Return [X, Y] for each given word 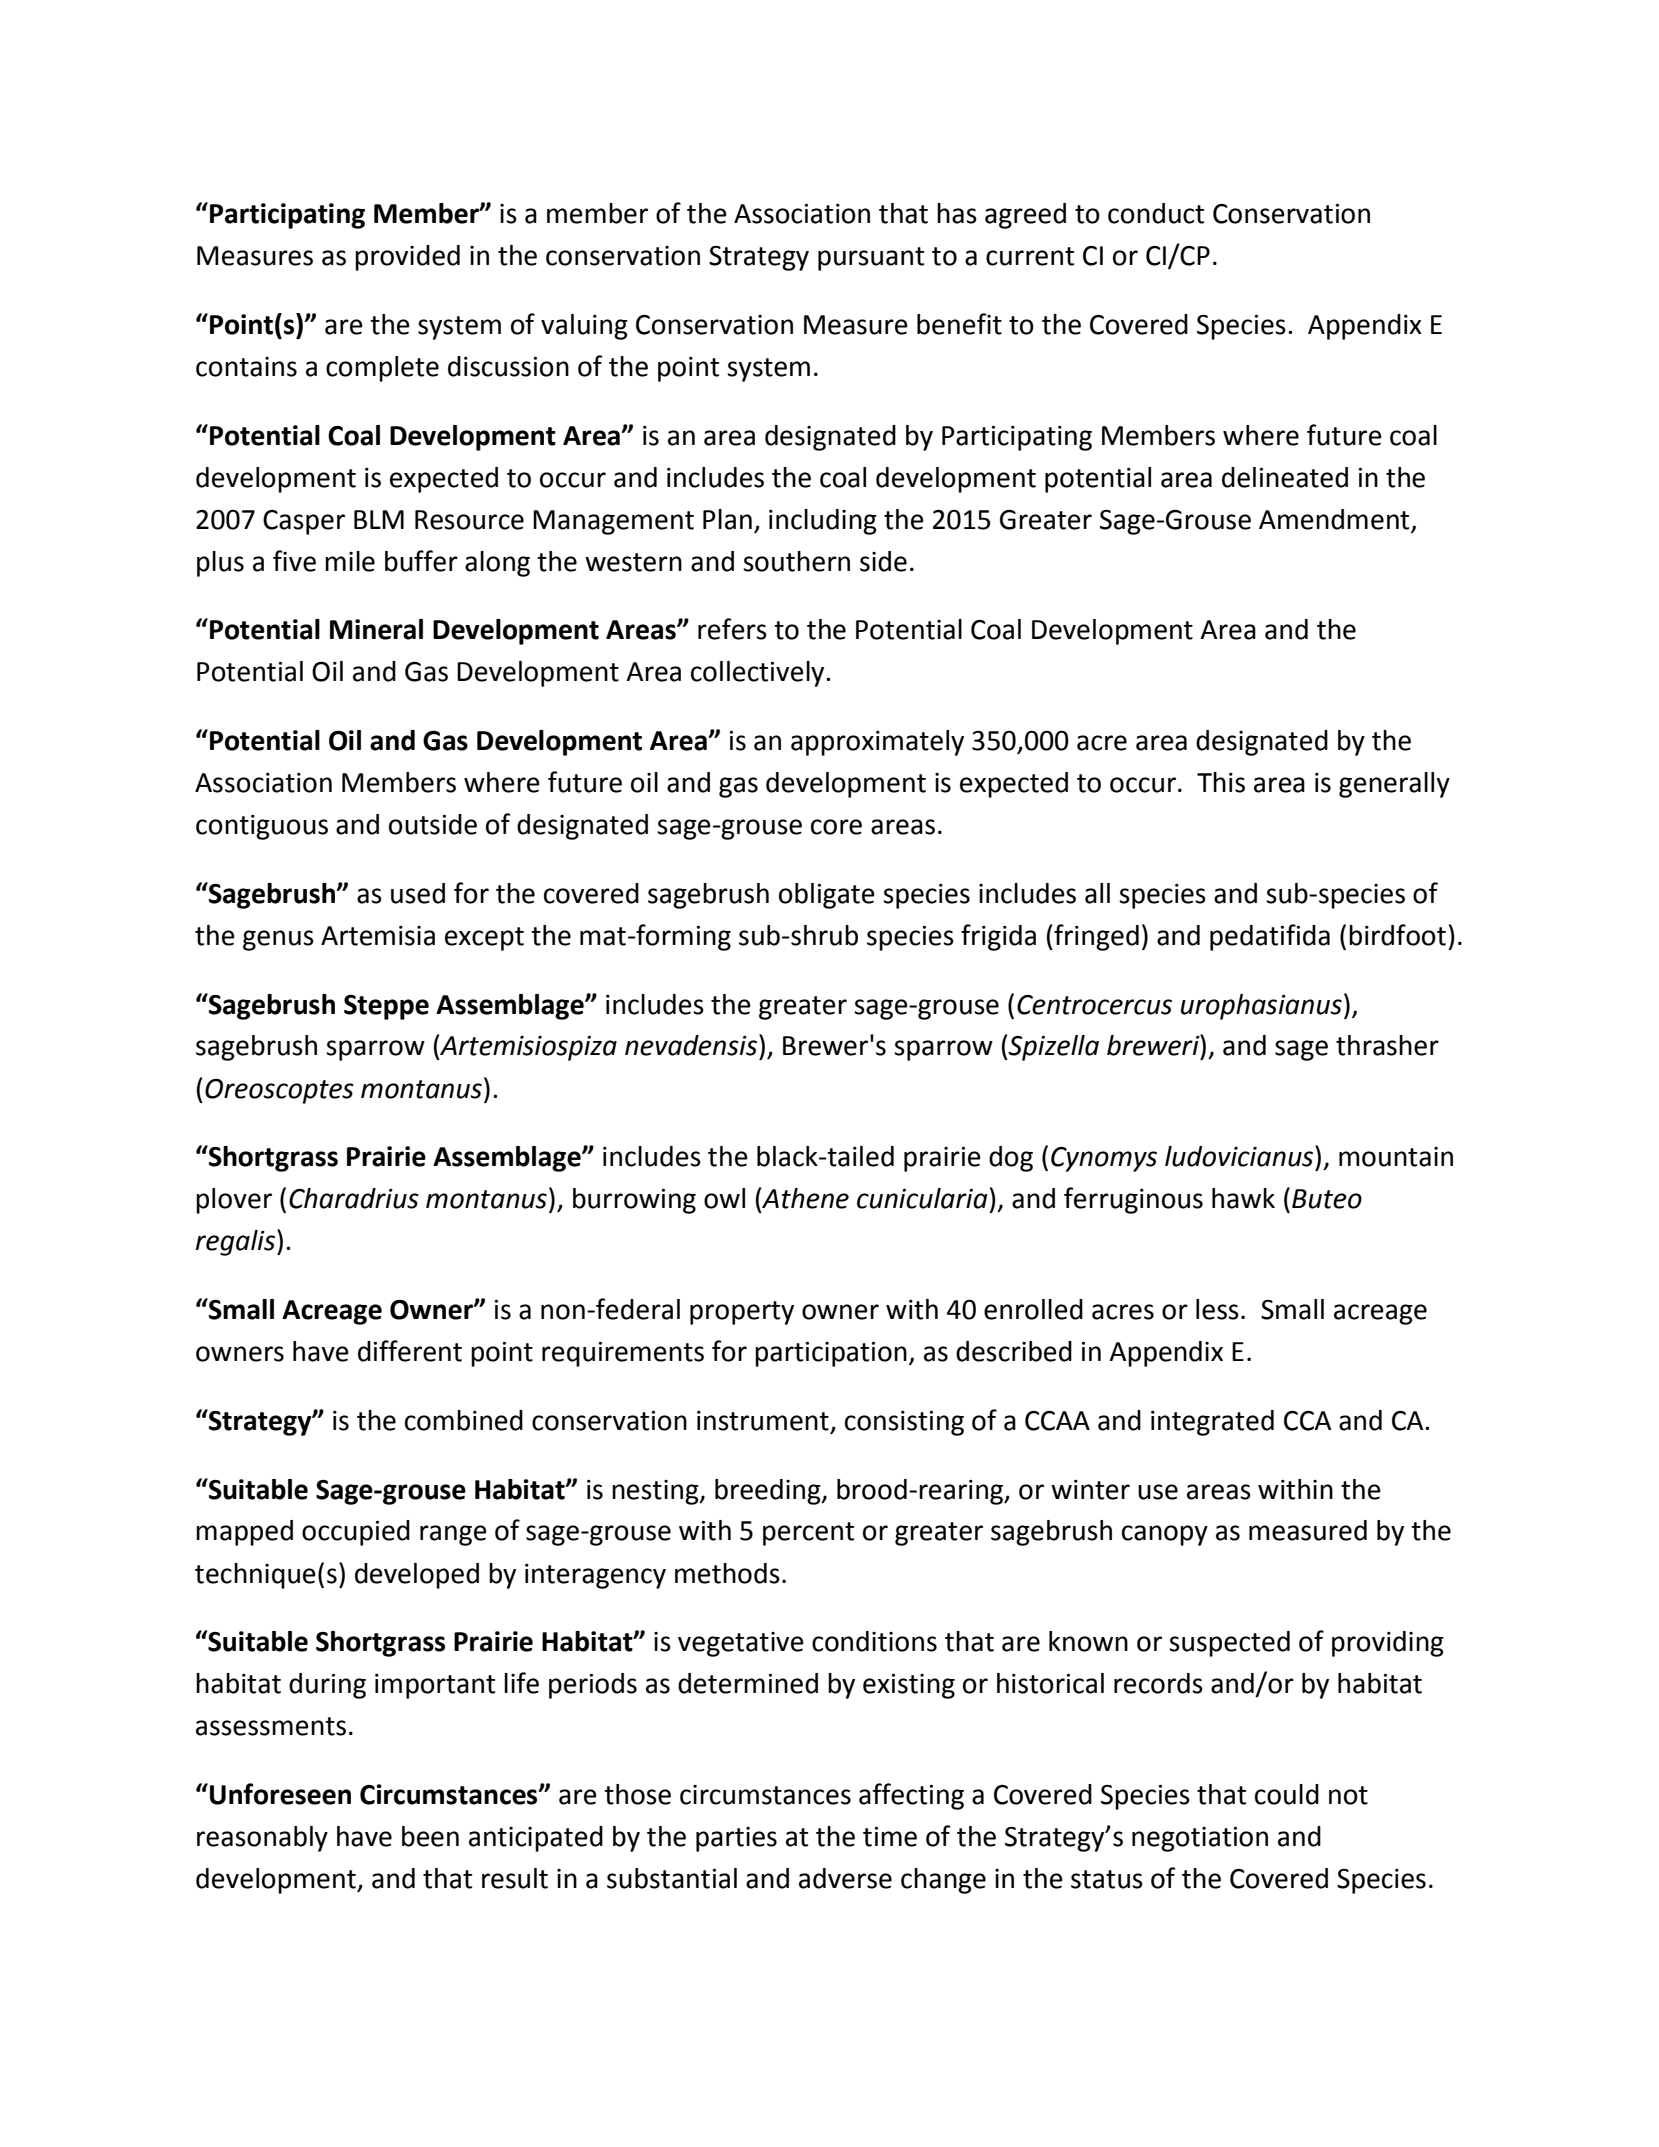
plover [234, 1201]
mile [350, 561]
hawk [1243, 1198]
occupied [356, 1533]
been [430, 1836]
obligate [827, 896]
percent [808, 1534]
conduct [1156, 213]
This [1221, 782]
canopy [1165, 1535]
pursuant [871, 259]
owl [724, 1198]
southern [796, 561]
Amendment [1334, 519]
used [418, 893]
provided [407, 258]
